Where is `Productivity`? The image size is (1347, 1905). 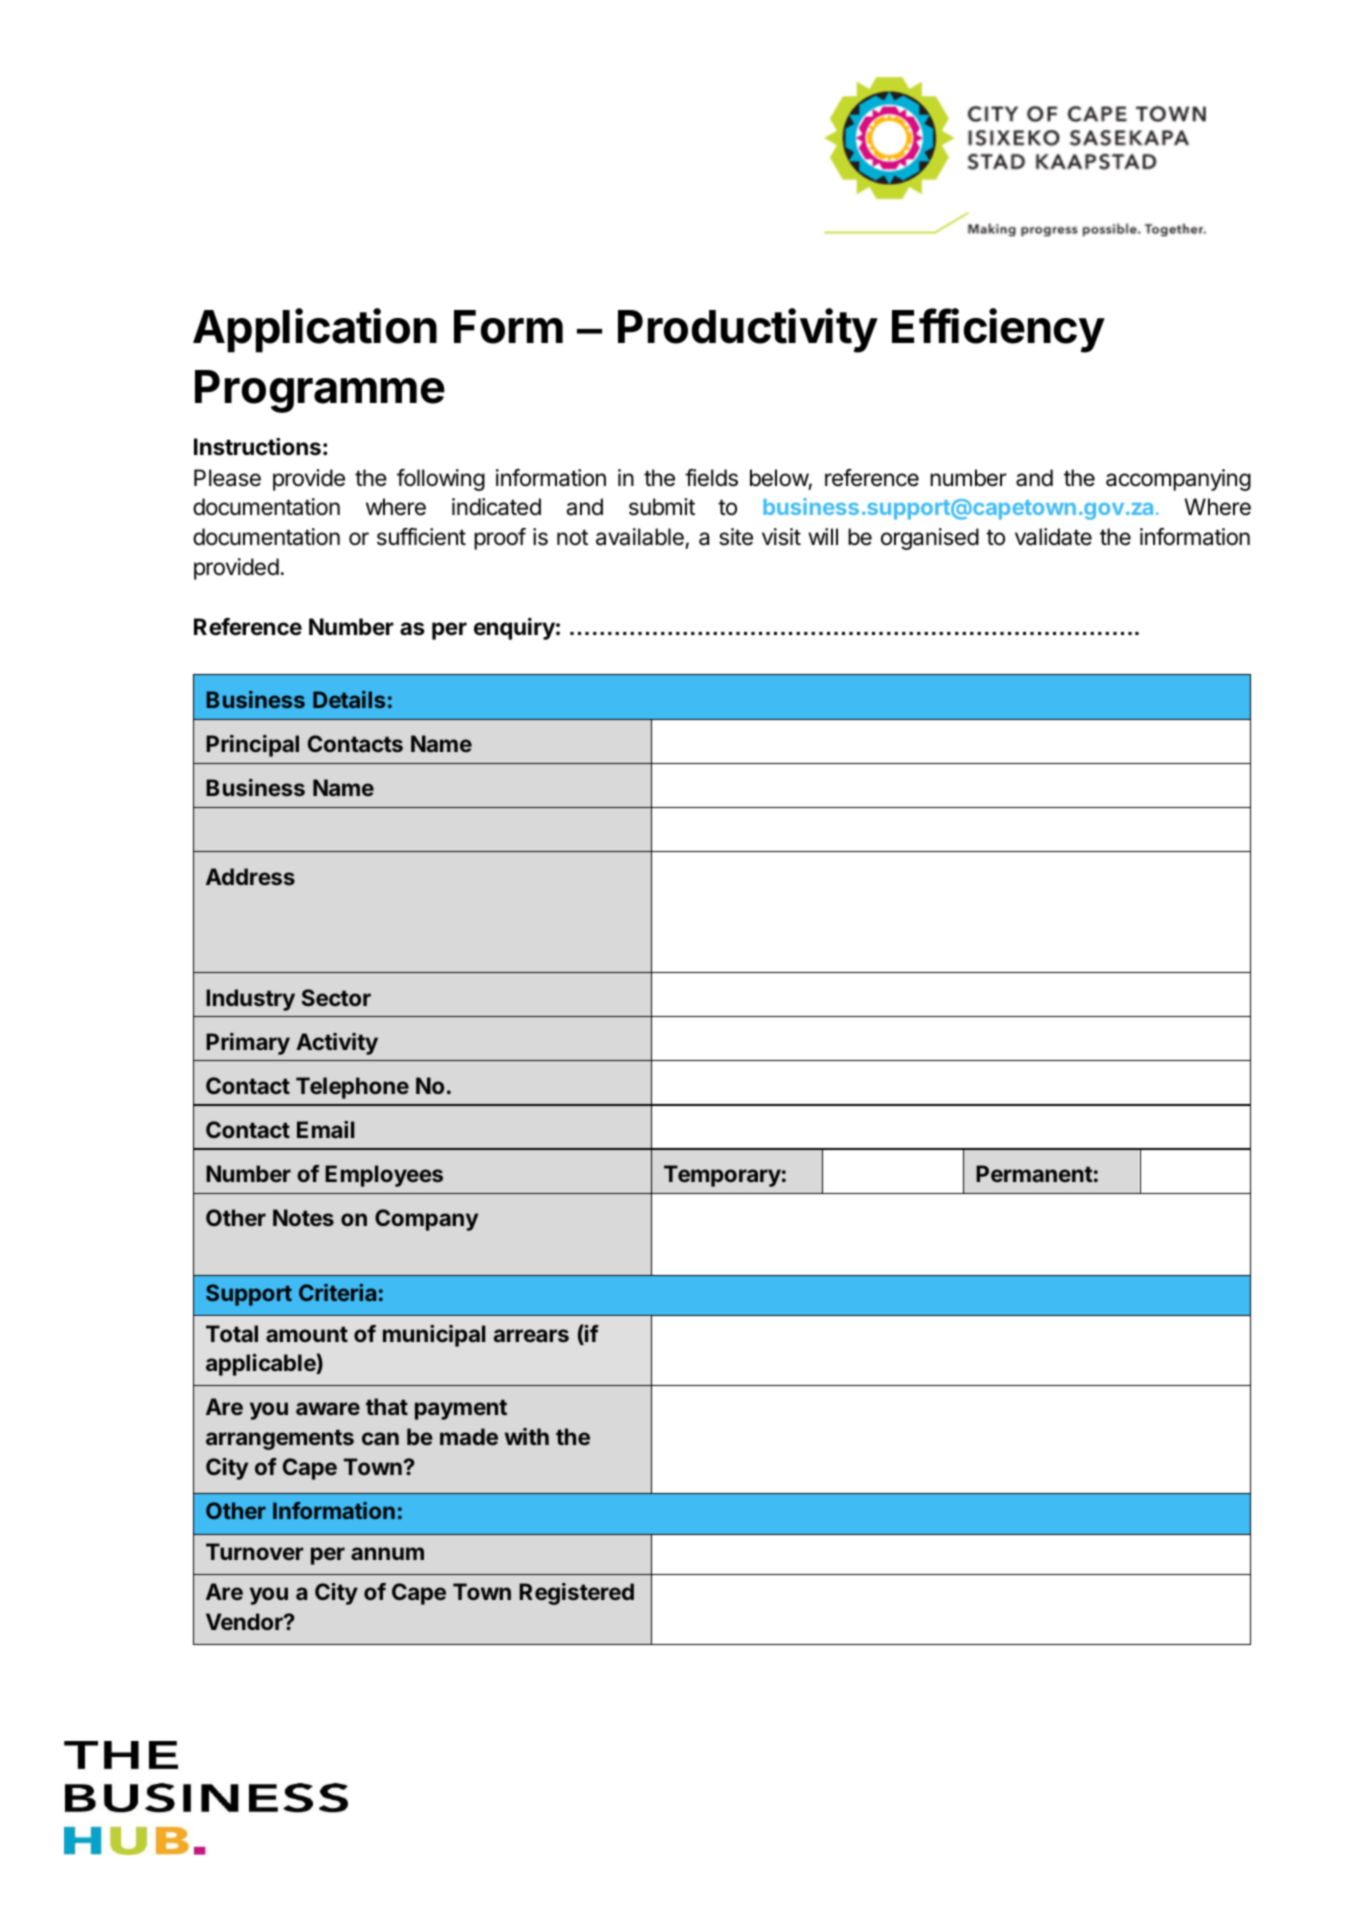
Productivity is located at coordinates (748, 330).
